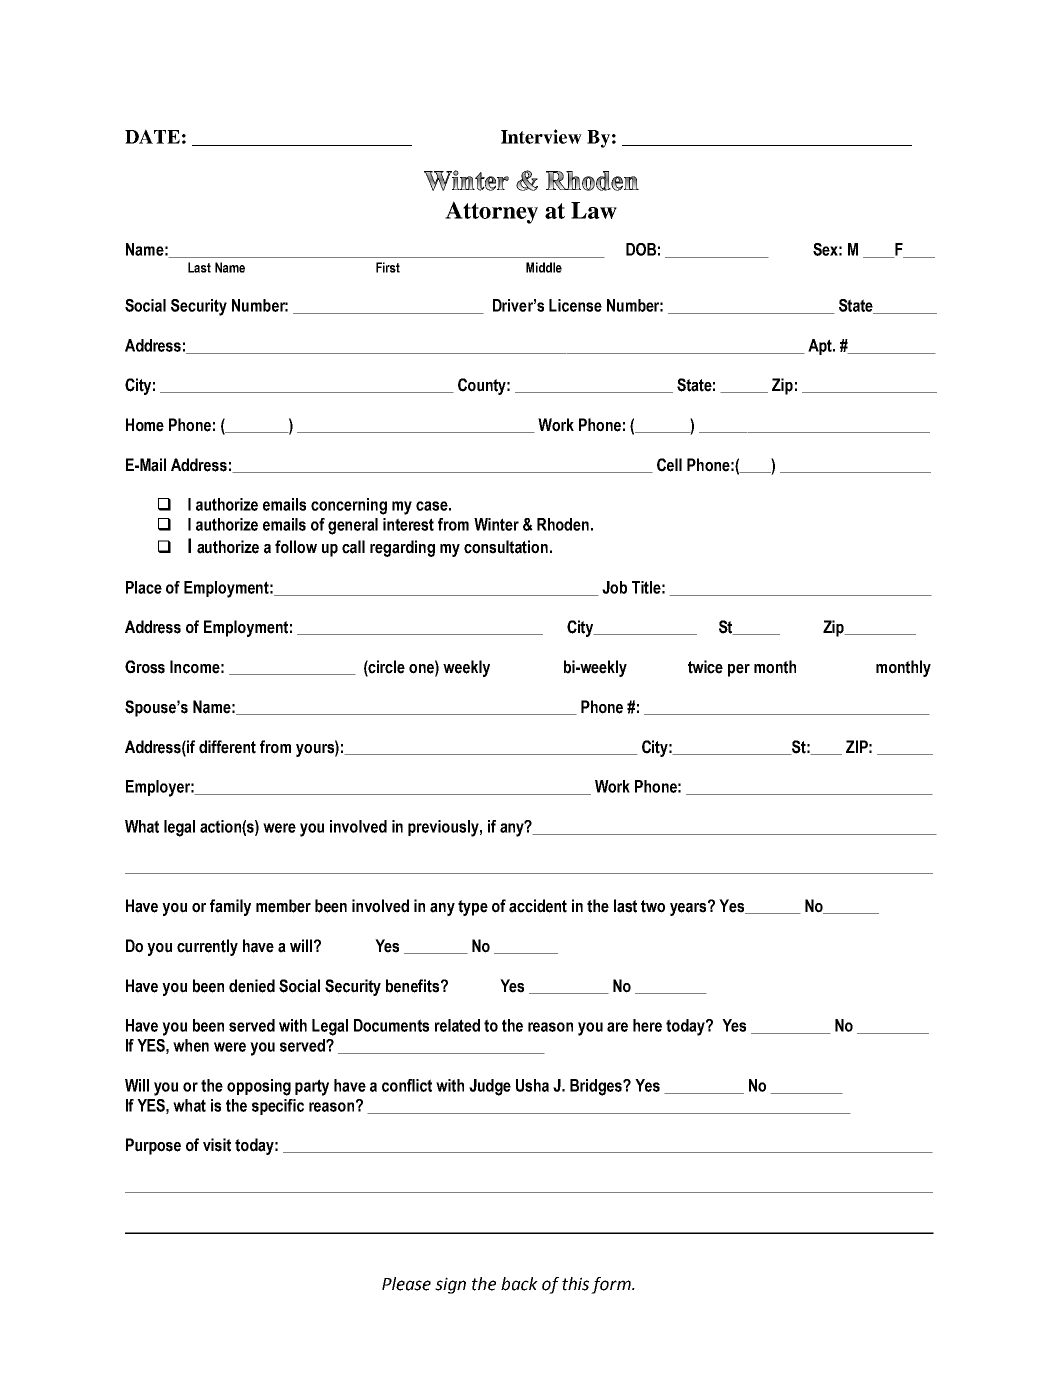  Describe the element at coordinates (594, 210) in the image. I see `Law` at that location.
